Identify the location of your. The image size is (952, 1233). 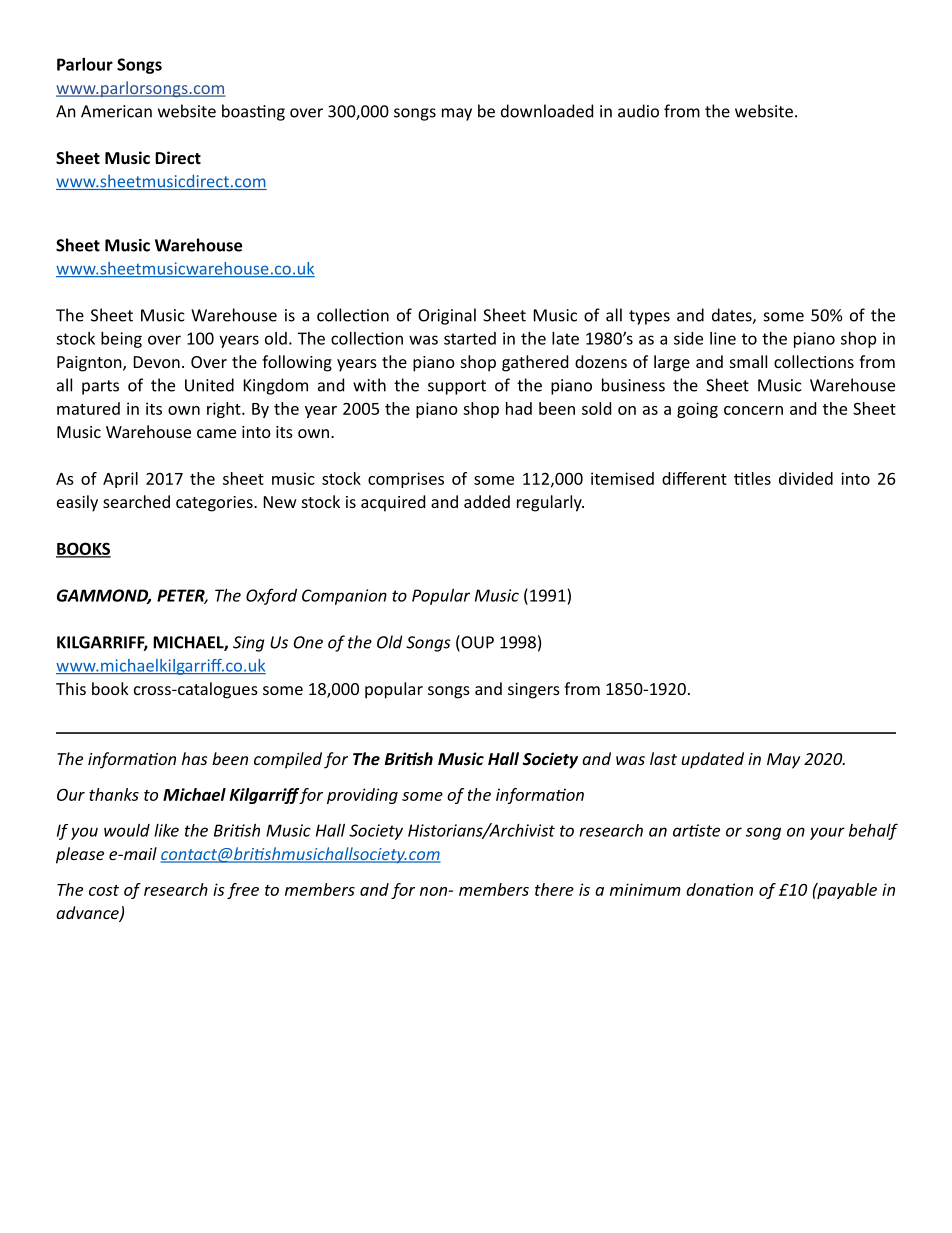
(827, 833).
